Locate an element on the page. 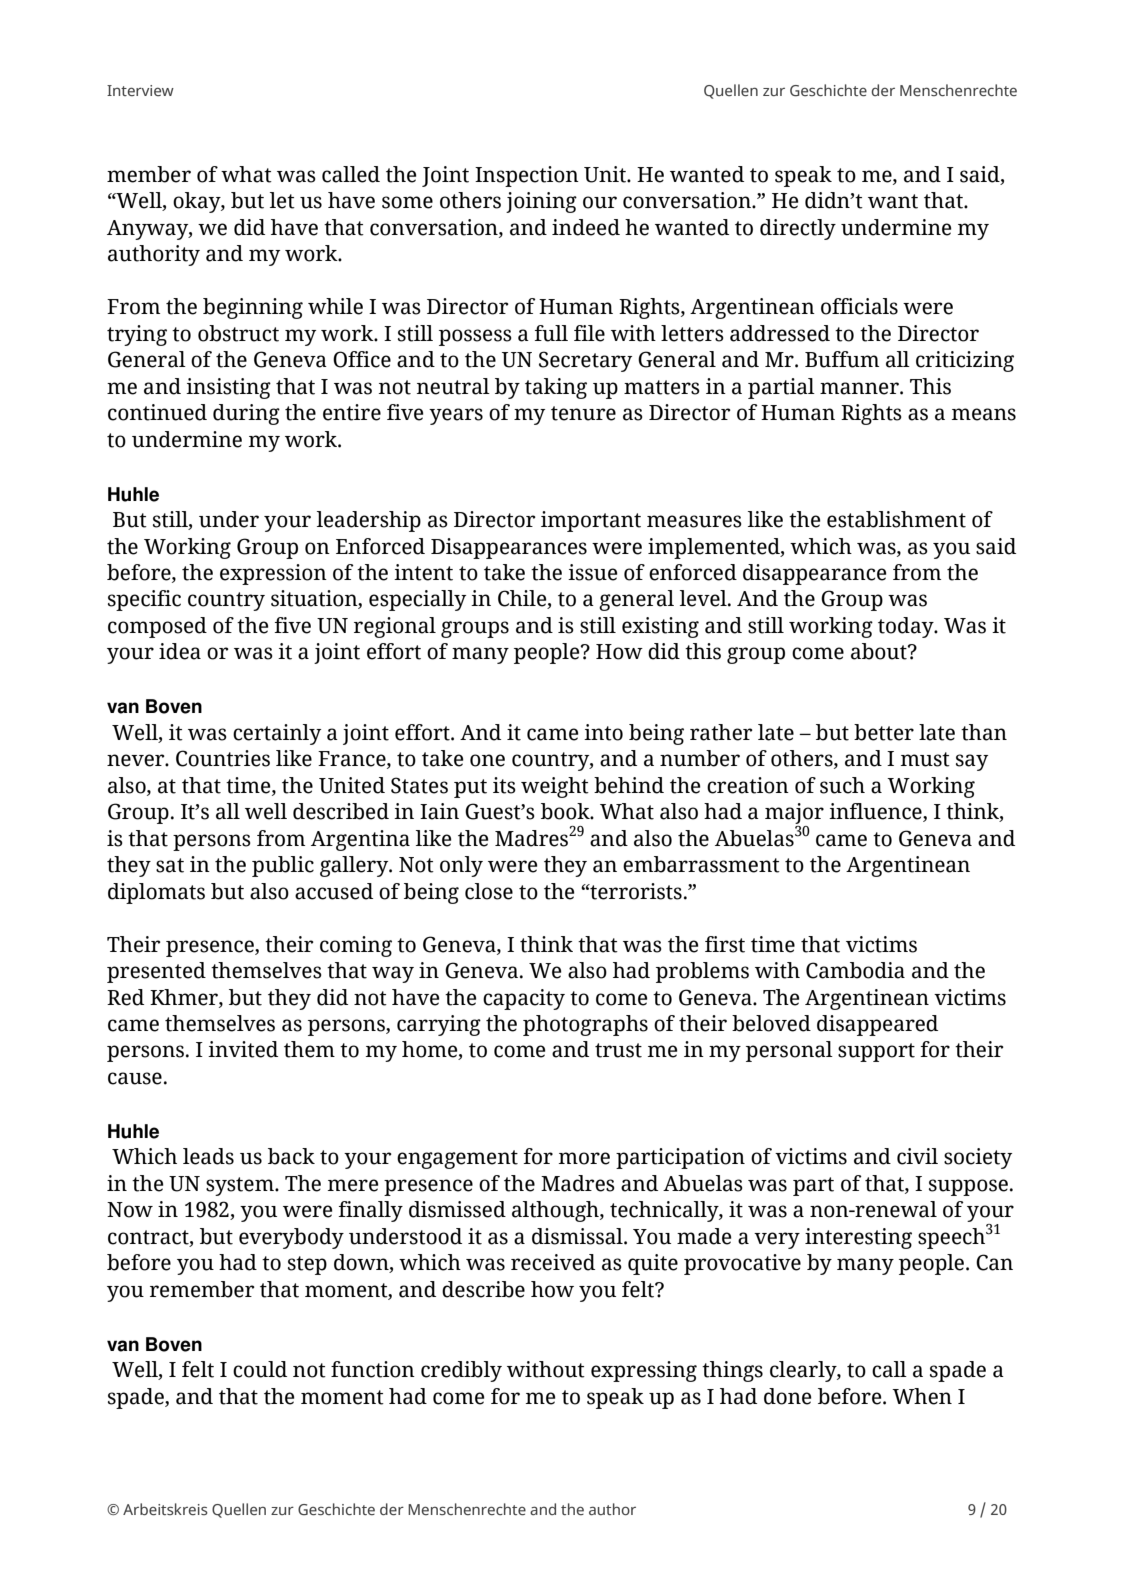 The image size is (1125, 1591). invited is located at coordinates (243, 1049).
